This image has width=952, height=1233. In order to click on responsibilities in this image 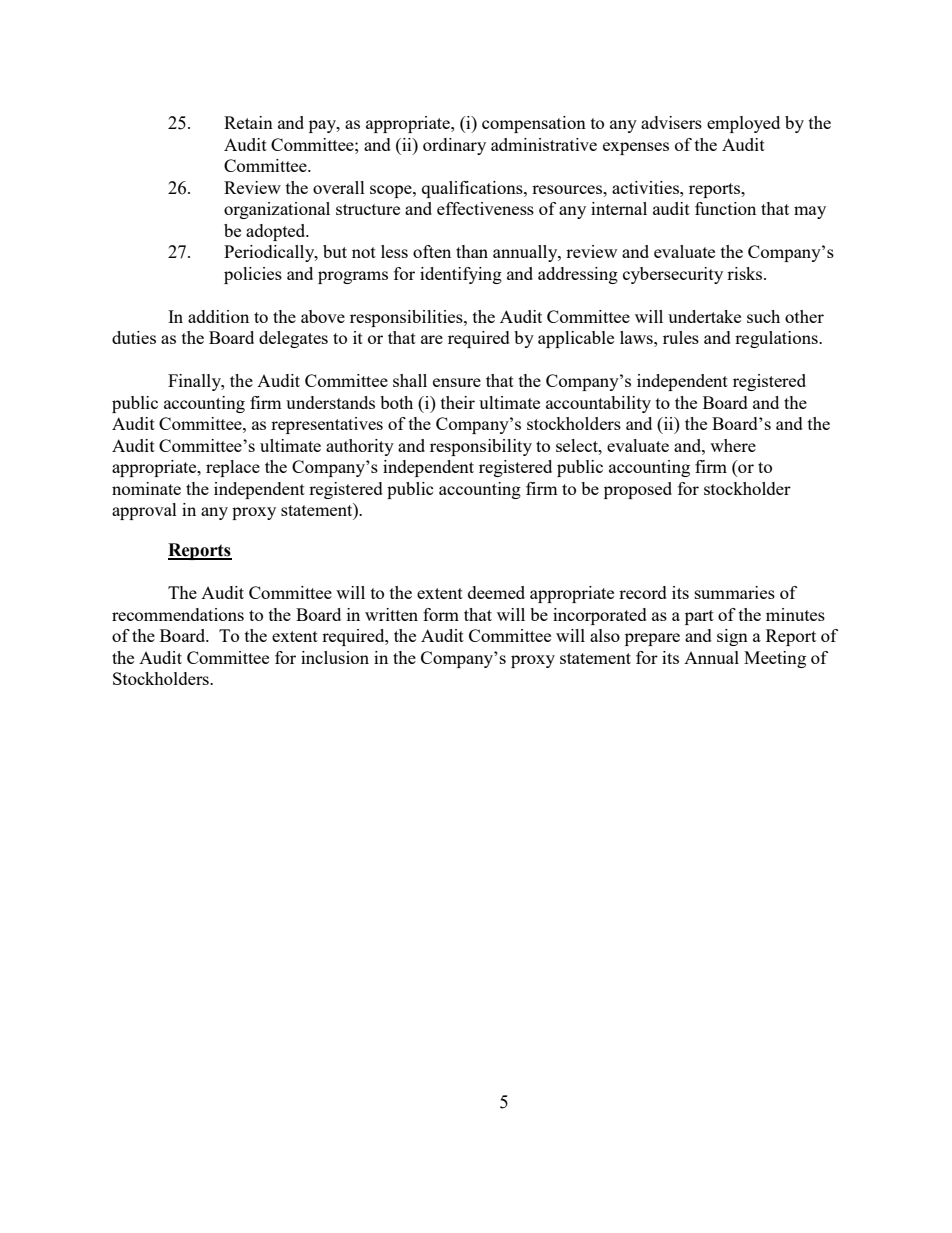, I will do `click(407, 318)`.
